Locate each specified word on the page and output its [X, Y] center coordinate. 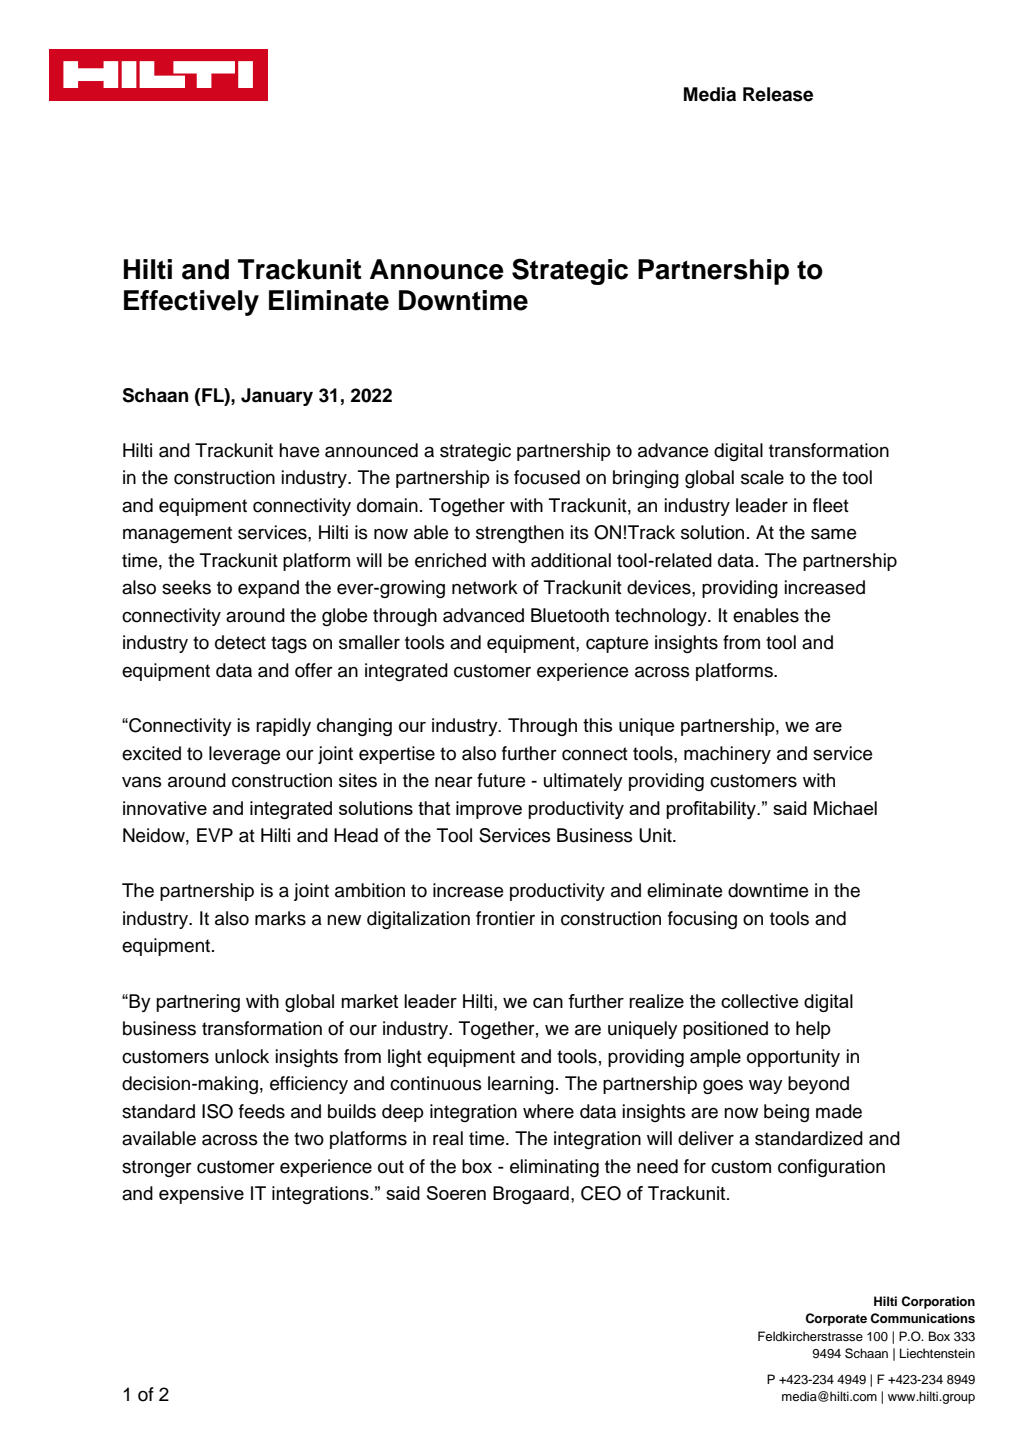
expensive [201, 1195]
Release [778, 94]
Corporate [836, 1319]
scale [762, 477]
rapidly [283, 727]
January [277, 397]
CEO [601, 1193]
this [597, 725]
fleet [831, 505]
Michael [845, 808]
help [813, 1030]
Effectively [191, 303]
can [548, 1003]
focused [547, 477]
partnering [198, 1003]
